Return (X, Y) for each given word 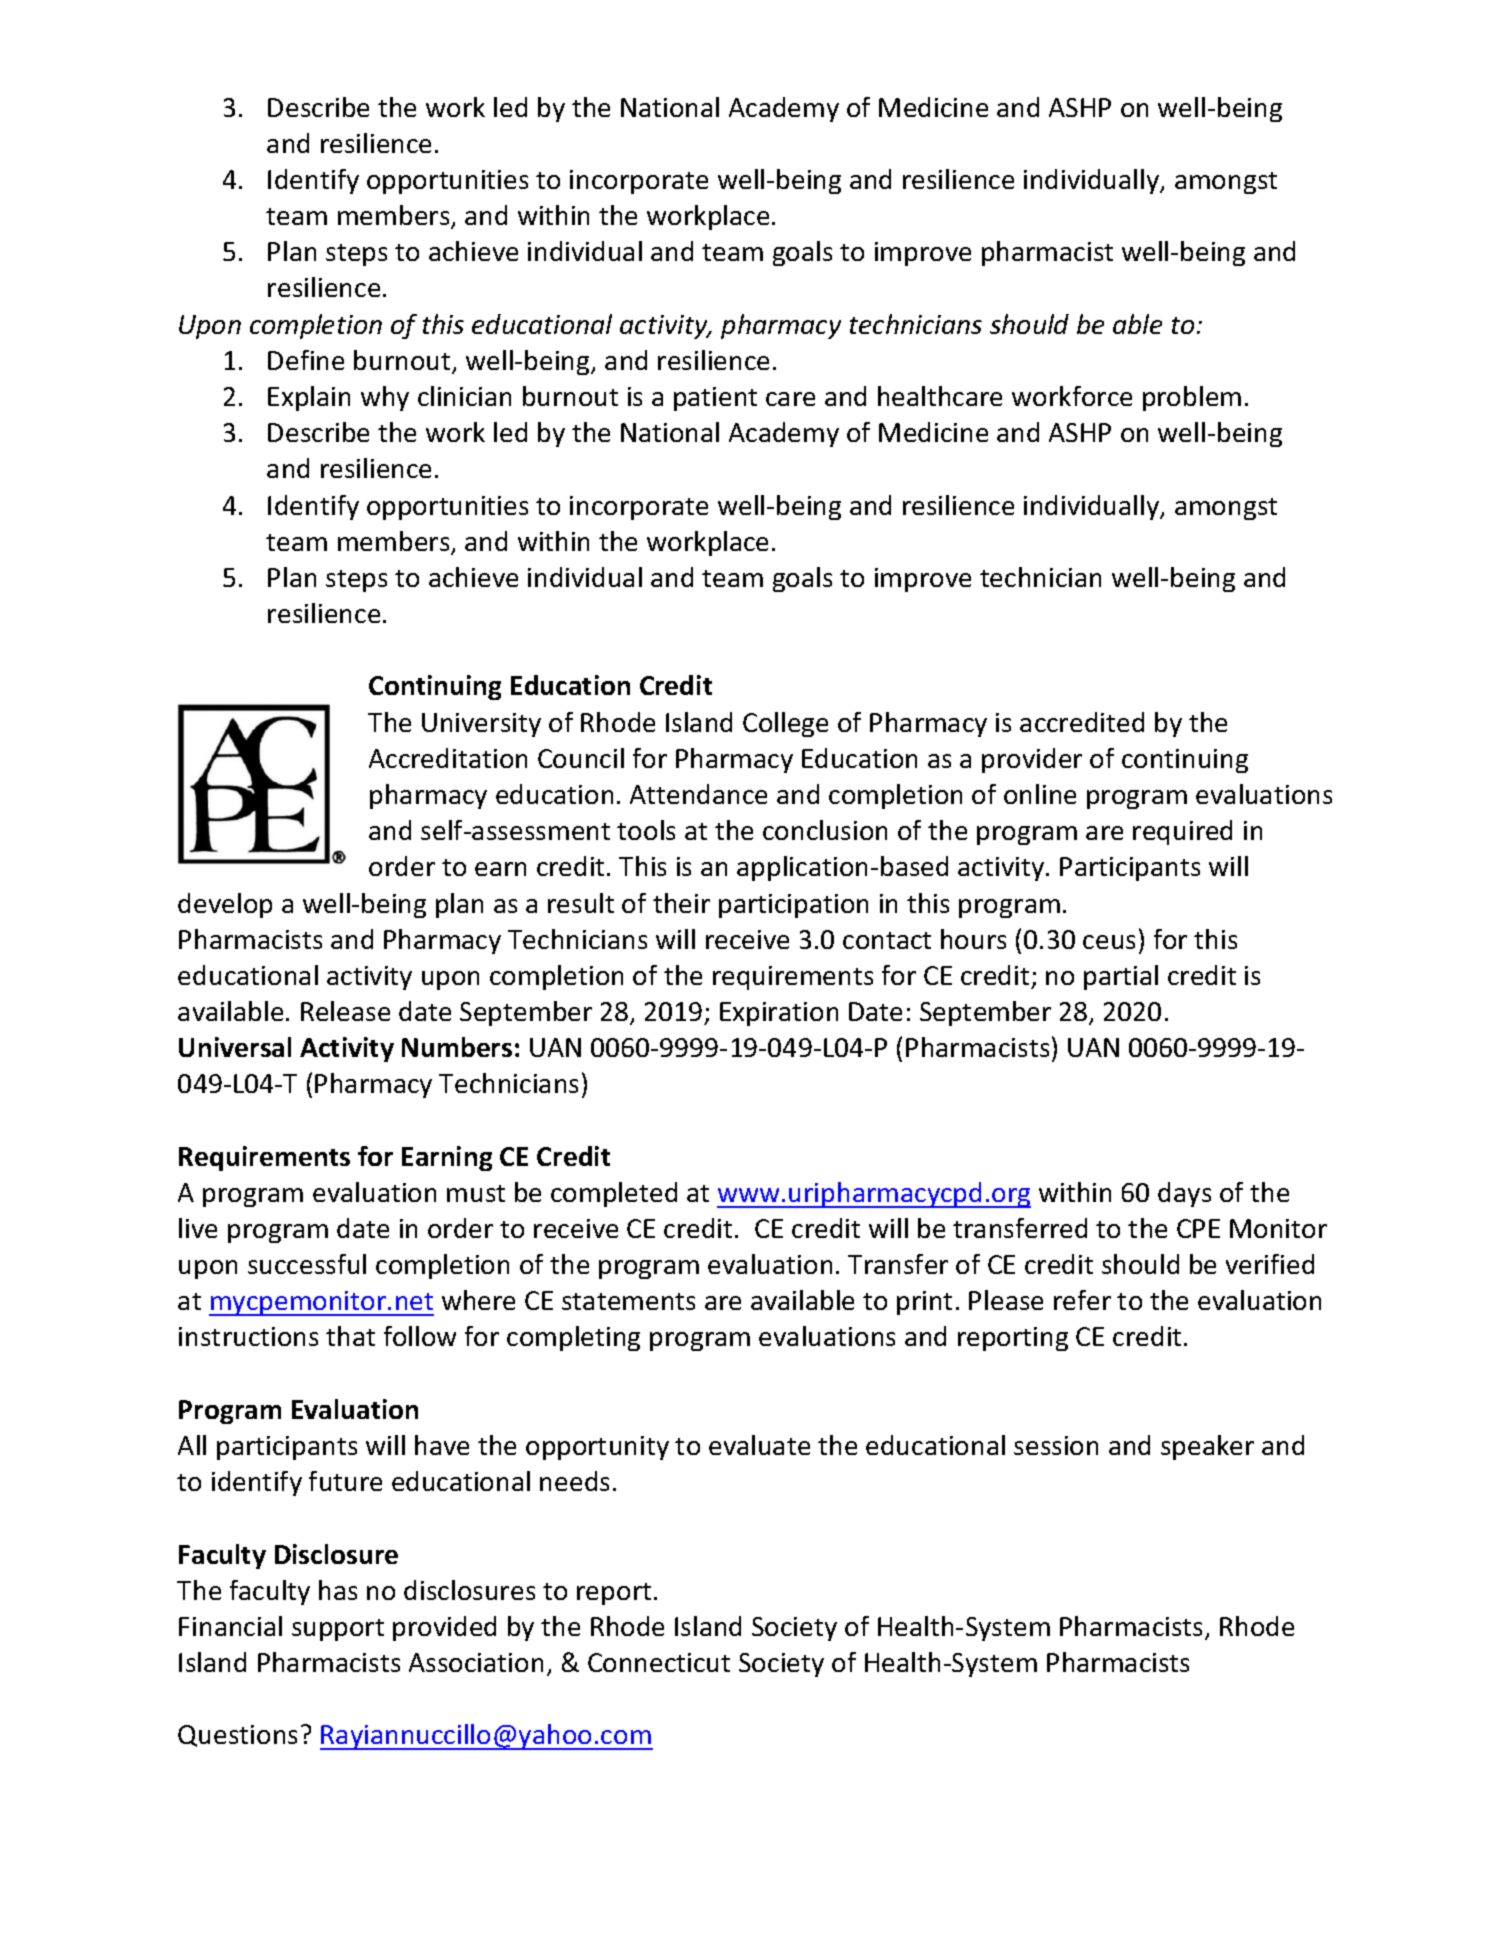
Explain (309, 398)
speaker (1207, 1447)
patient (715, 399)
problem (1192, 398)
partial (1121, 977)
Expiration (779, 1014)
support (338, 1630)
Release (345, 1011)
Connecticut (659, 1662)
